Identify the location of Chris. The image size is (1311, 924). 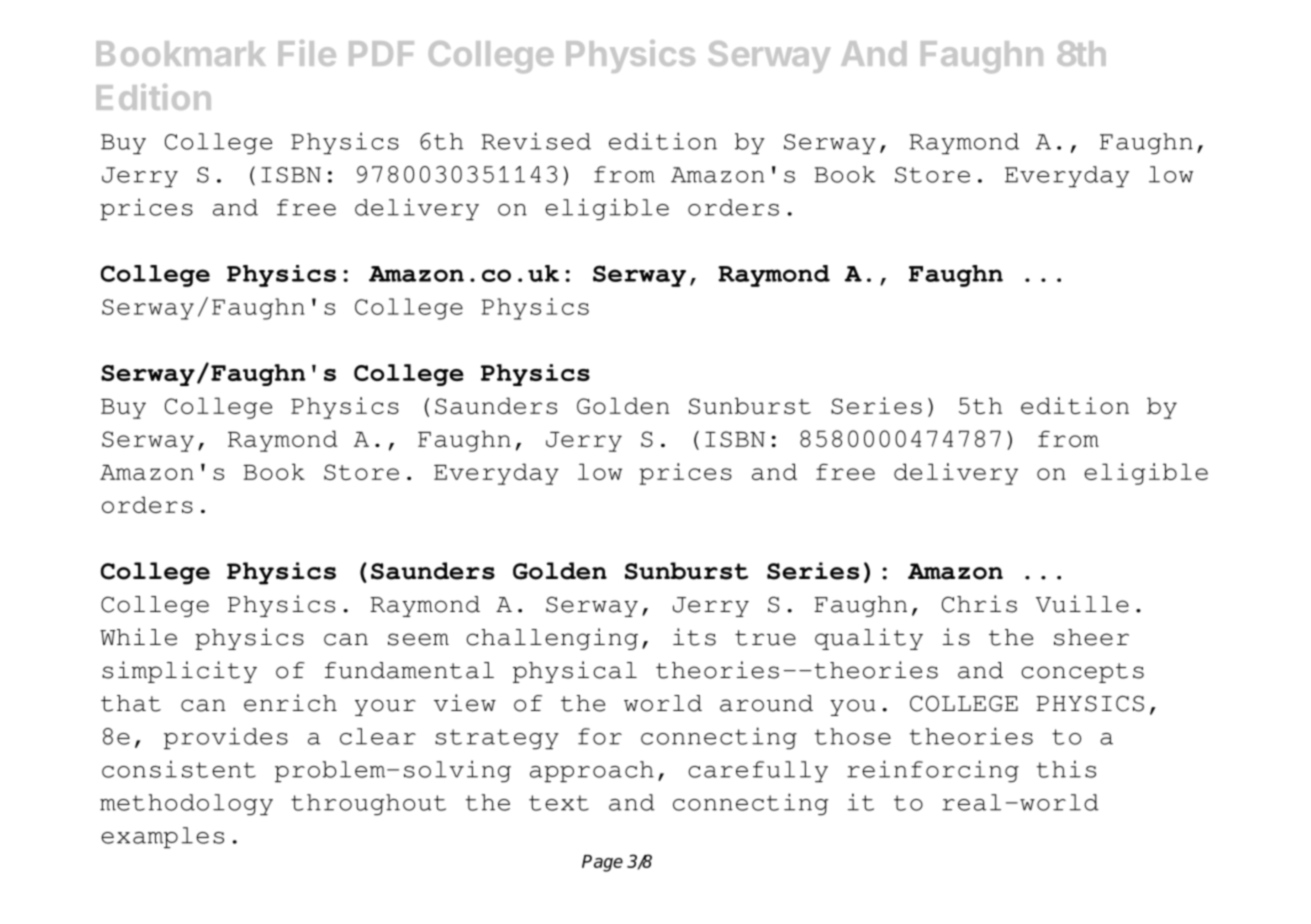
(979, 604).
